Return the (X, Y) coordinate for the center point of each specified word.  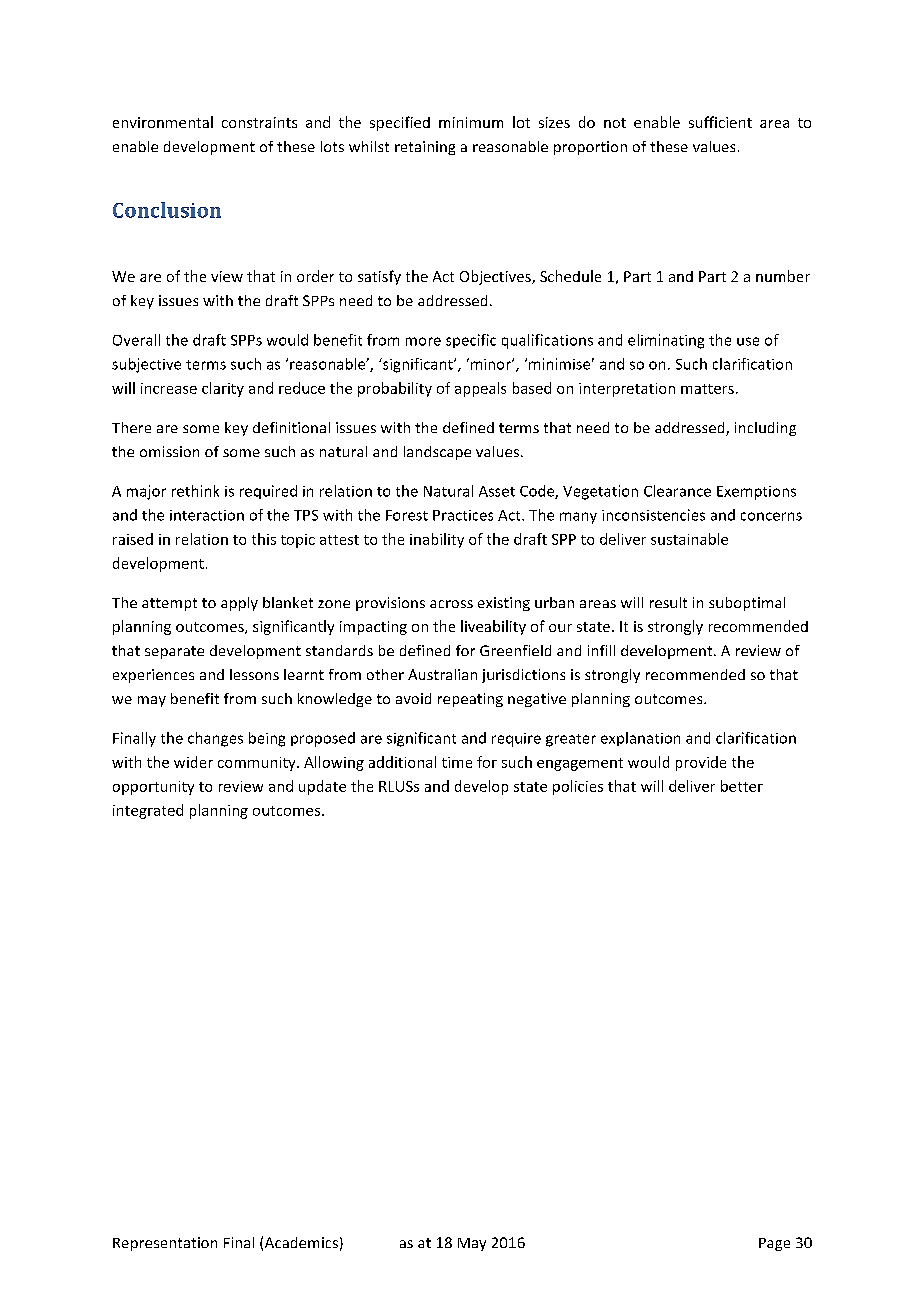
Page (774, 1244)
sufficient (720, 122)
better (742, 786)
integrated (148, 811)
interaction (207, 515)
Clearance (677, 491)
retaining (425, 148)
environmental (163, 122)
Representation (165, 1244)
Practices (463, 515)
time (457, 762)
